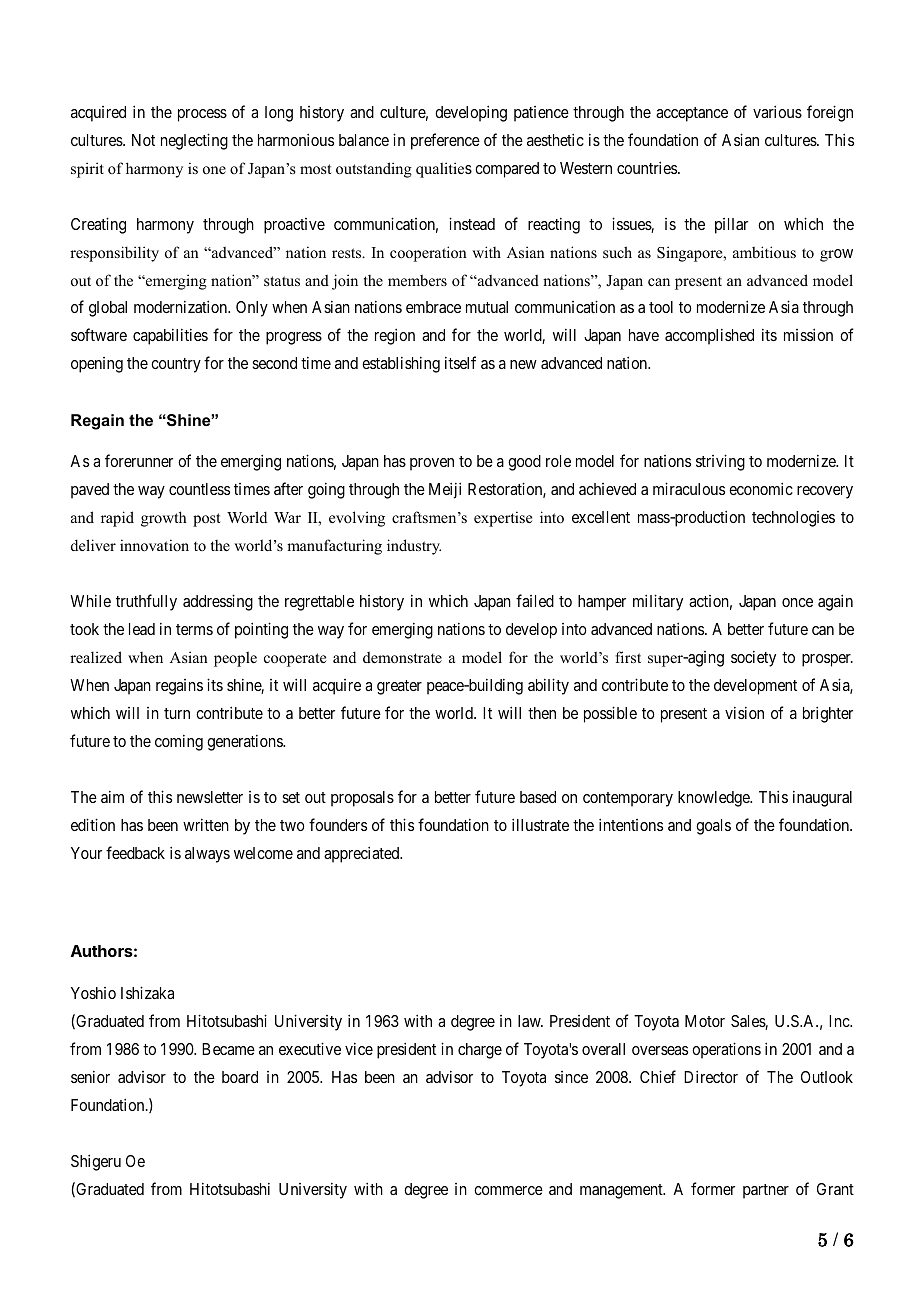 The width and height of the page is (924, 1308). What do you see at coordinates (96, 1162) in the page?
I see `Shigeru` at bounding box center [96, 1162].
